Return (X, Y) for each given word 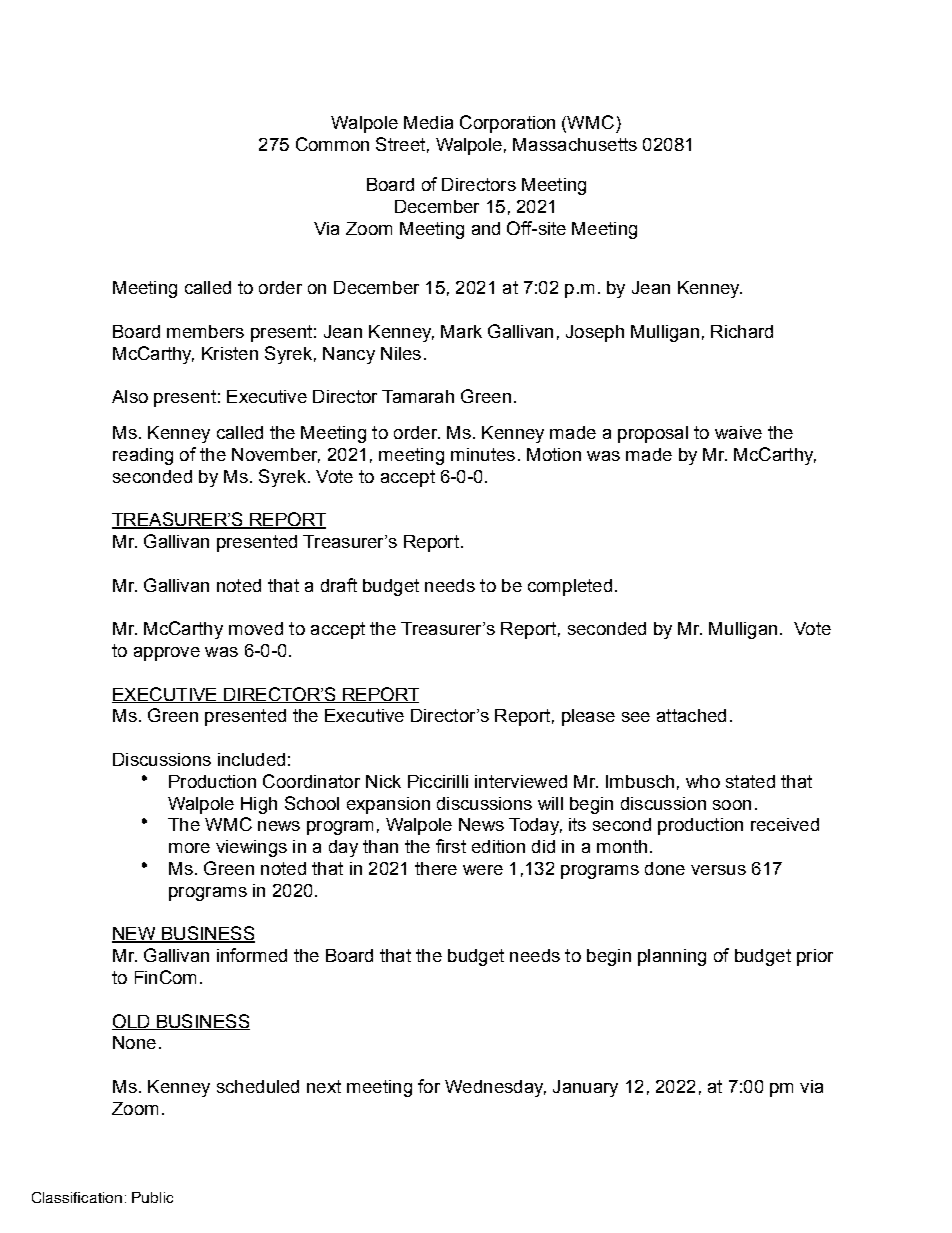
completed (570, 587)
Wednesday (495, 1088)
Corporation (507, 124)
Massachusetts (575, 144)
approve (167, 654)
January (585, 1088)
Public (152, 1197)
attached (691, 715)
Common (332, 144)
